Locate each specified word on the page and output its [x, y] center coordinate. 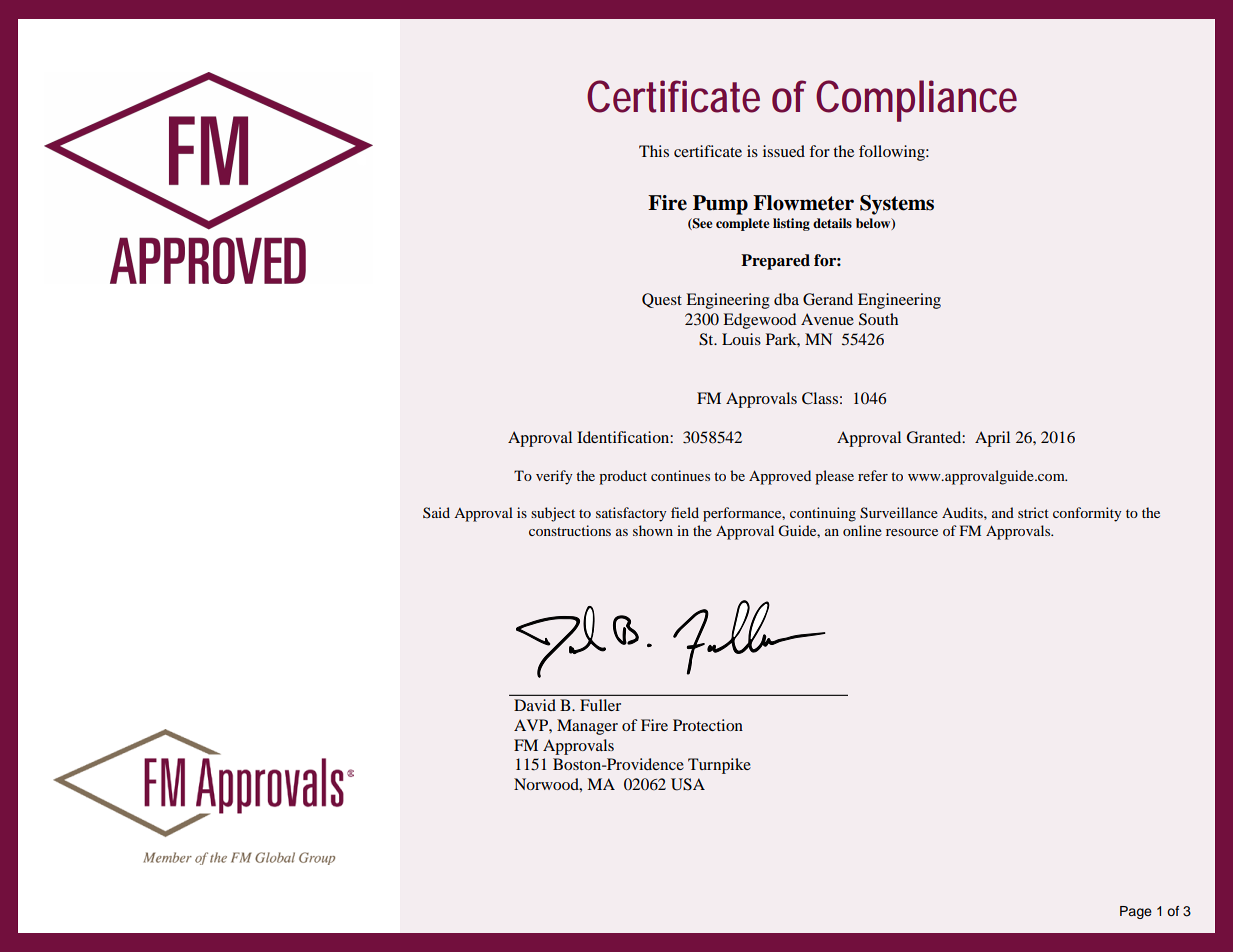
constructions [570, 530]
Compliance [916, 101]
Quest [662, 300]
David [535, 705]
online [862, 530]
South [878, 319]
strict [1033, 512]
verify [554, 477]
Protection [708, 725]
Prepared [775, 262]
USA [688, 784]
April [992, 439]
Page [1136, 912]
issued [784, 151]
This [654, 151]
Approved [780, 477]
